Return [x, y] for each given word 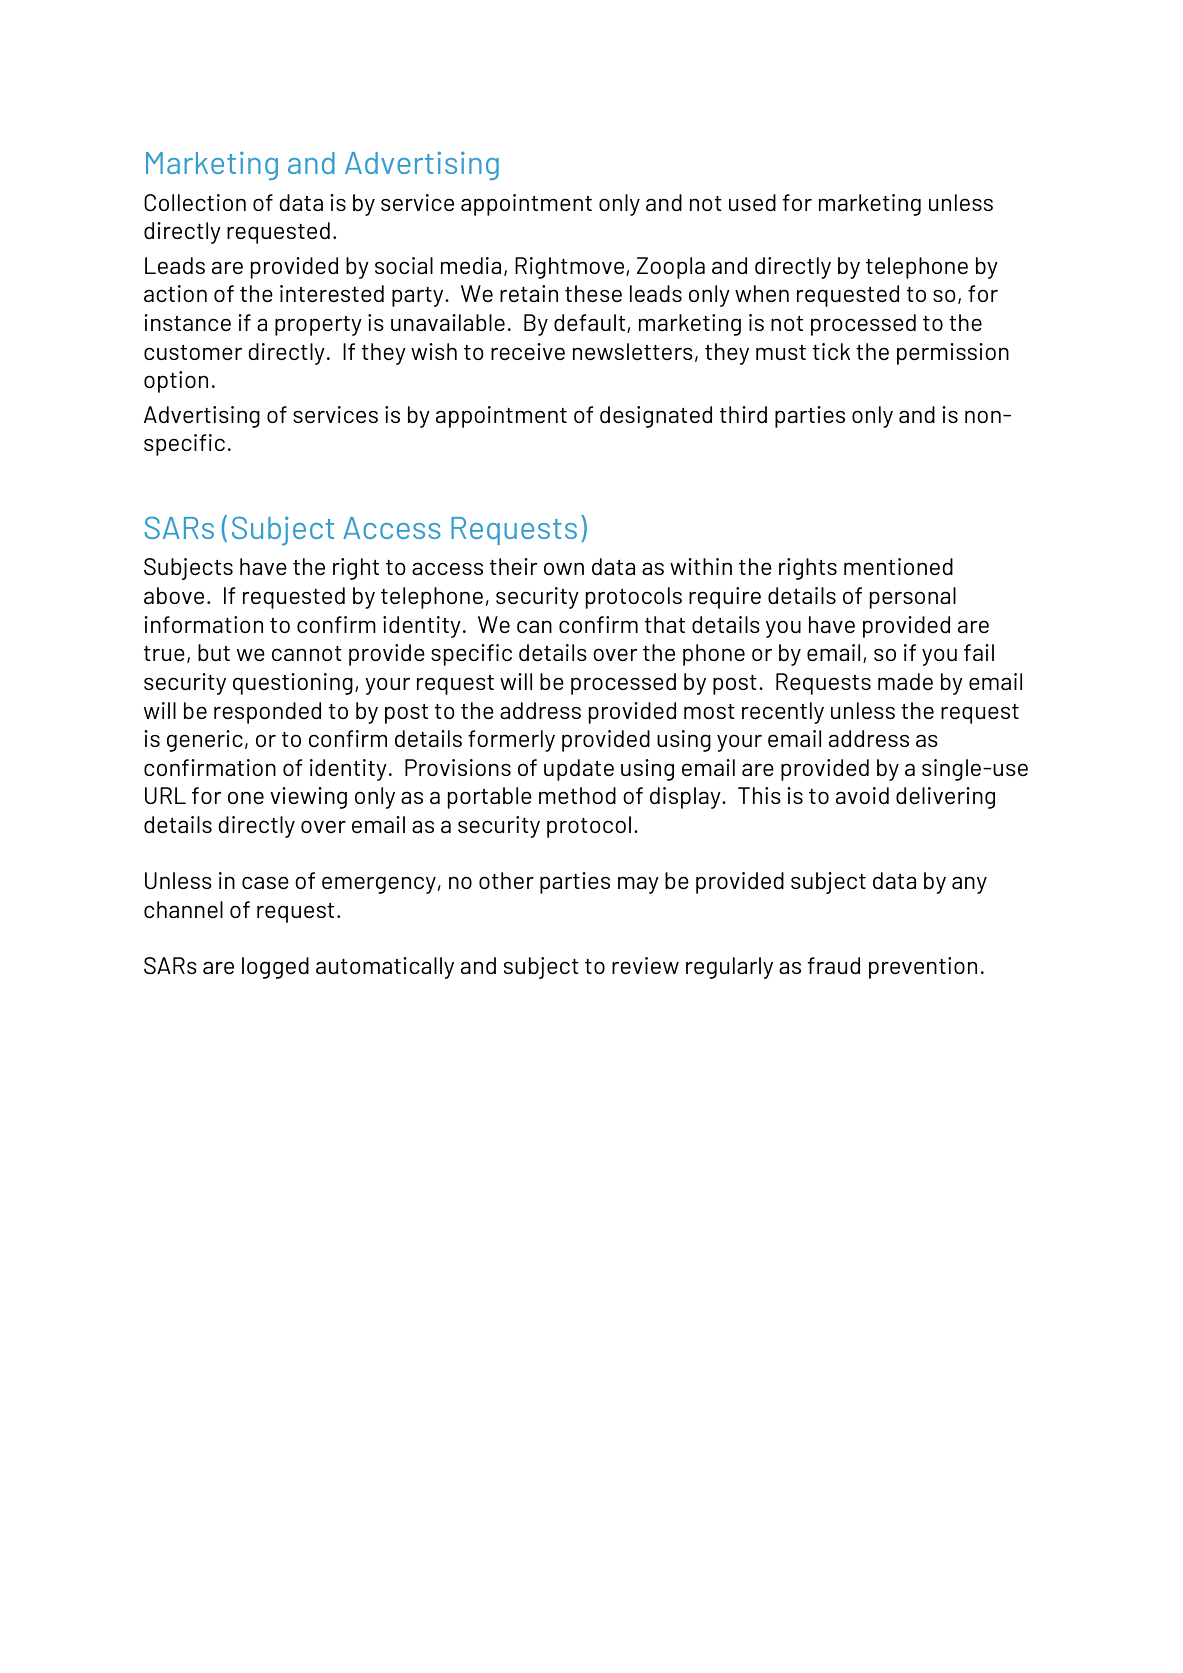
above [174, 595]
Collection [195, 202]
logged [275, 968]
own [564, 568]
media [471, 265]
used [752, 202]
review [645, 965]
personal [913, 598]
